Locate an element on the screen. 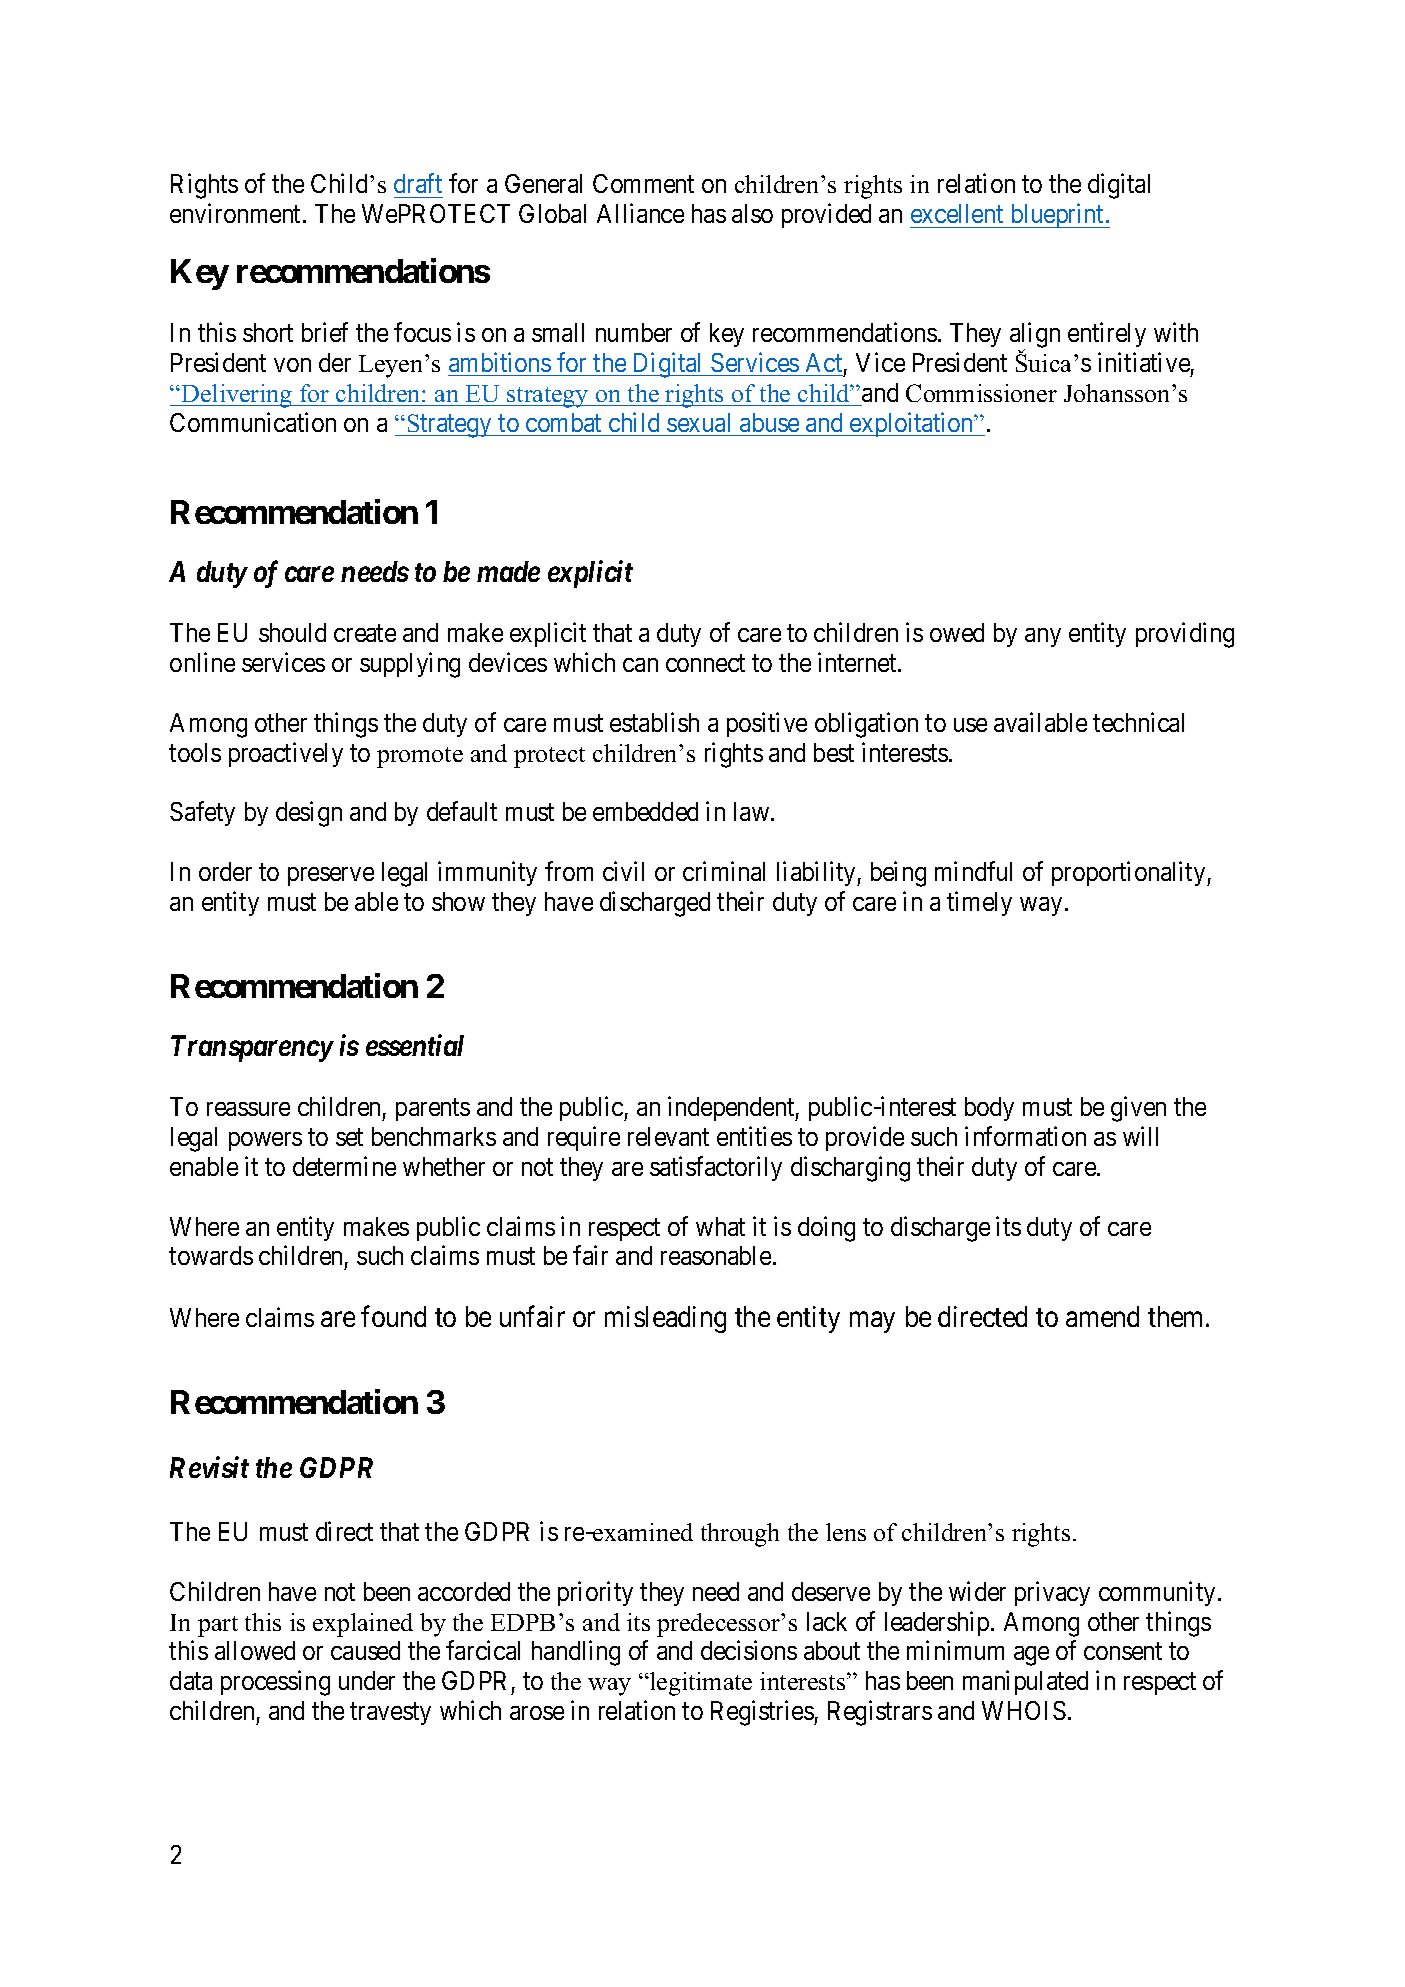 This screenshot has width=1405, height=1987. legitimate is located at coordinates (700, 1684).
